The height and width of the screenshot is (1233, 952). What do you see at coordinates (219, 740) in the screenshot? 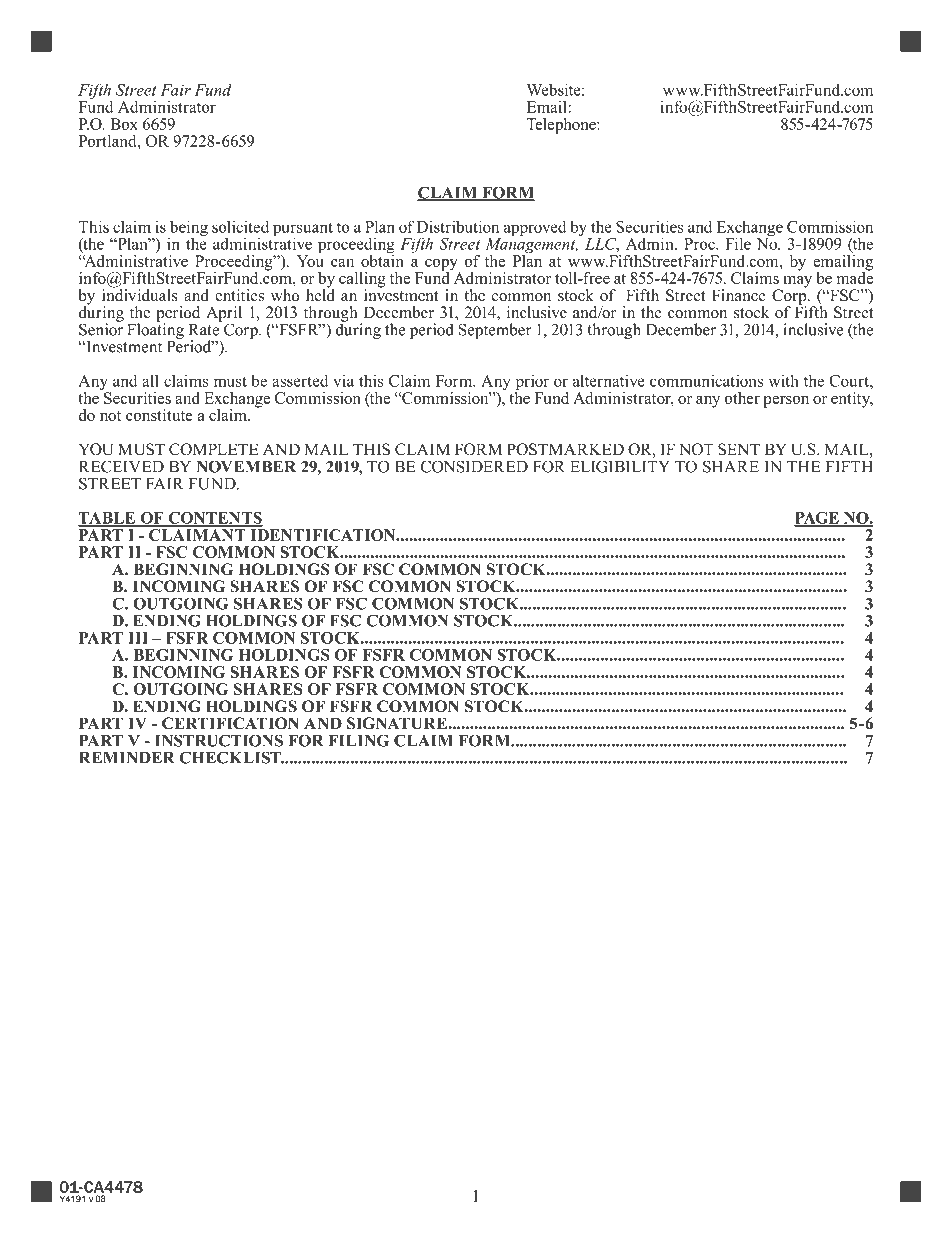
I see `INSTRUCTIONS` at bounding box center [219, 740].
